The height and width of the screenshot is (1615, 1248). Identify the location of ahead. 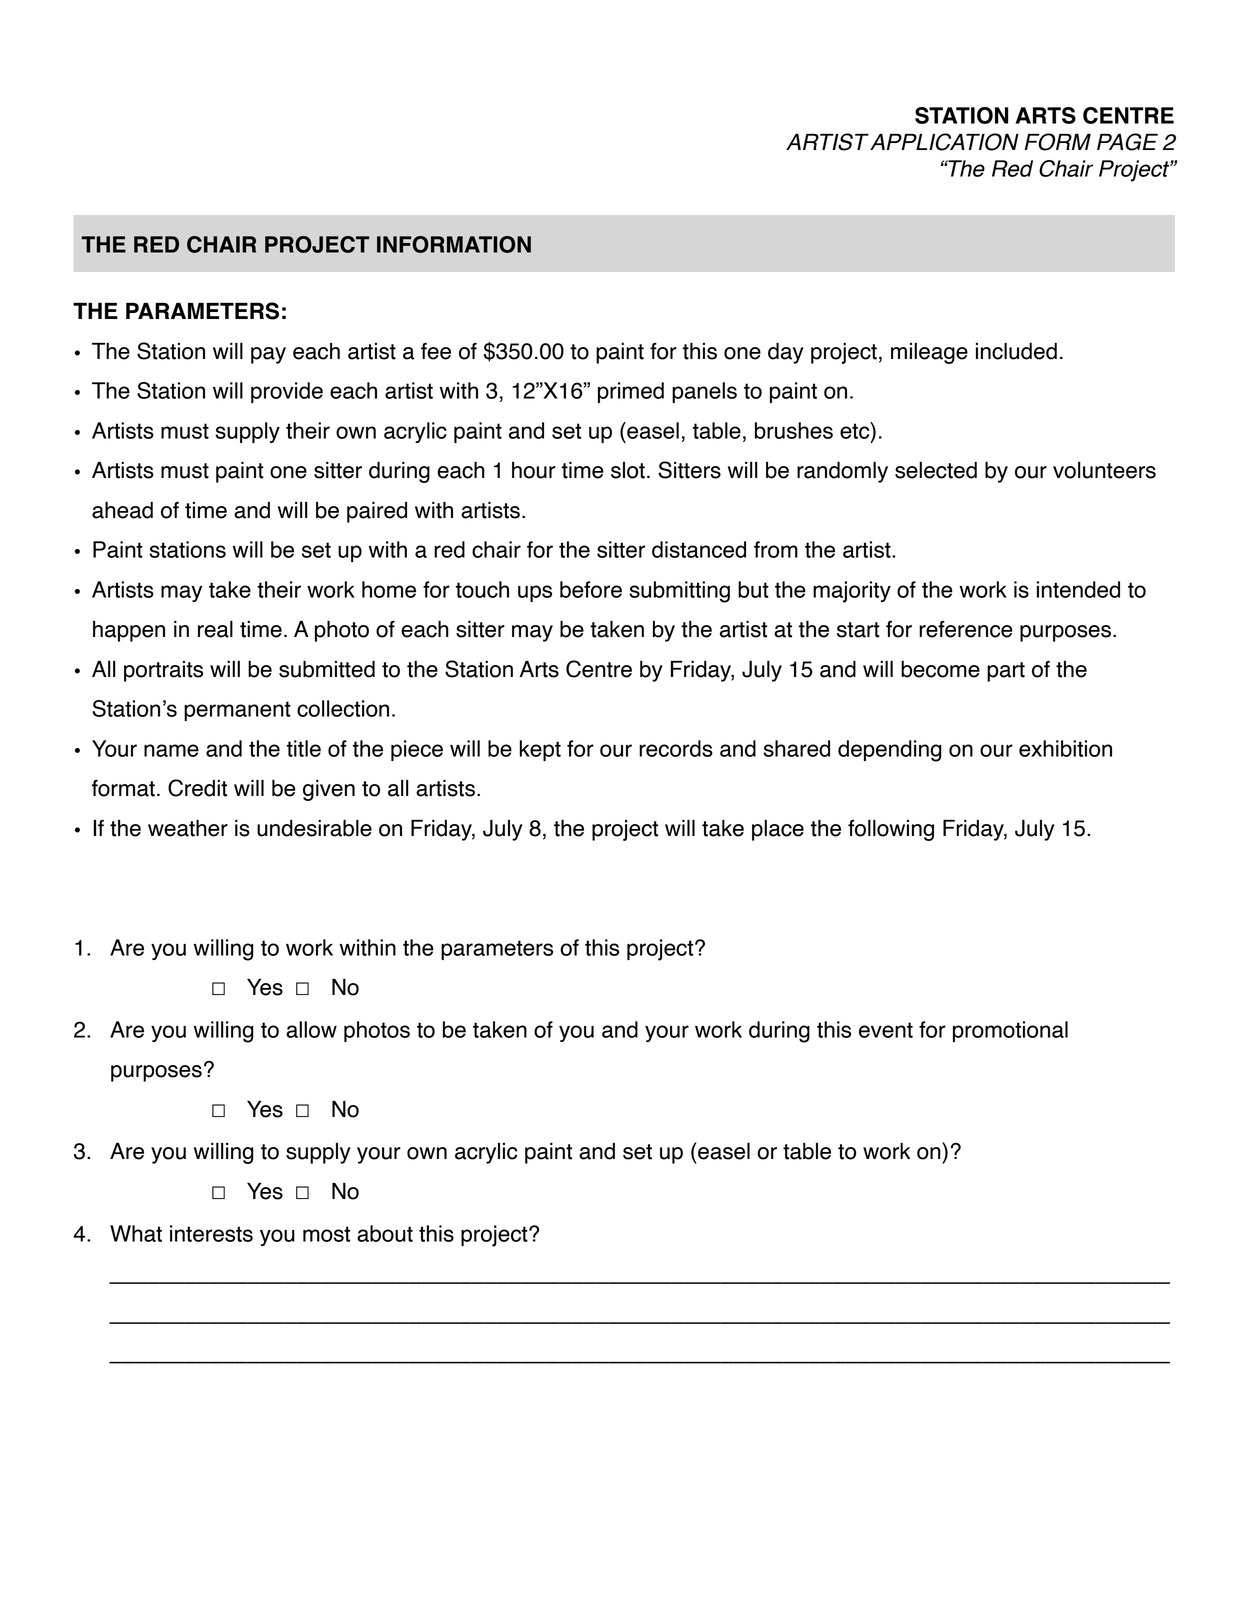
(122, 510).
